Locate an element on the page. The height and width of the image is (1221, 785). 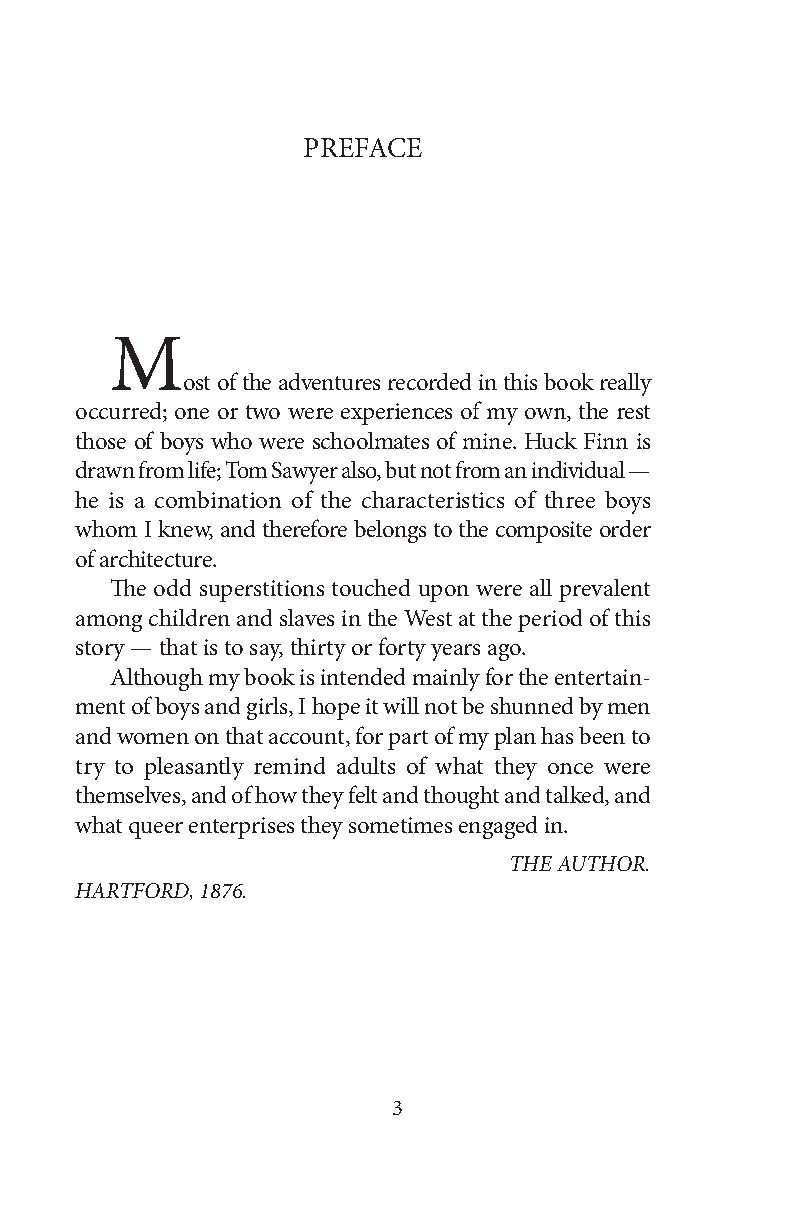
really is located at coordinates (626, 384).
